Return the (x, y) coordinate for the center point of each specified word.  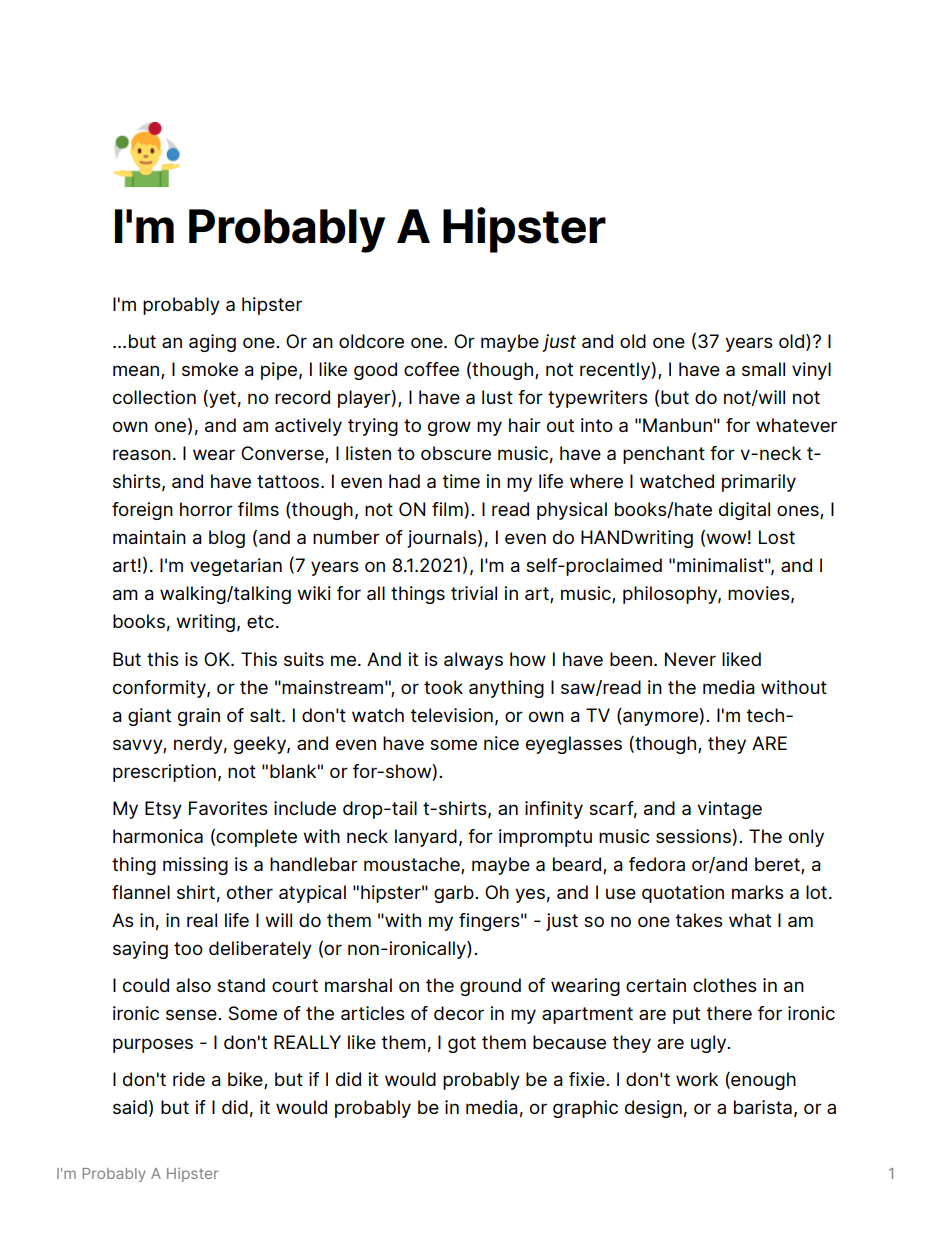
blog (227, 539)
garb (455, 894)
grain (199, 717)
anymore (660, 718)
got (462, 1044)
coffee (431, 369)
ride (189, 1079)
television (451, 715)
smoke (210, 369)
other (250, 892)
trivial (474, 593)
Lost (777, 537)
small (763, 369)
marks (758, 892)
